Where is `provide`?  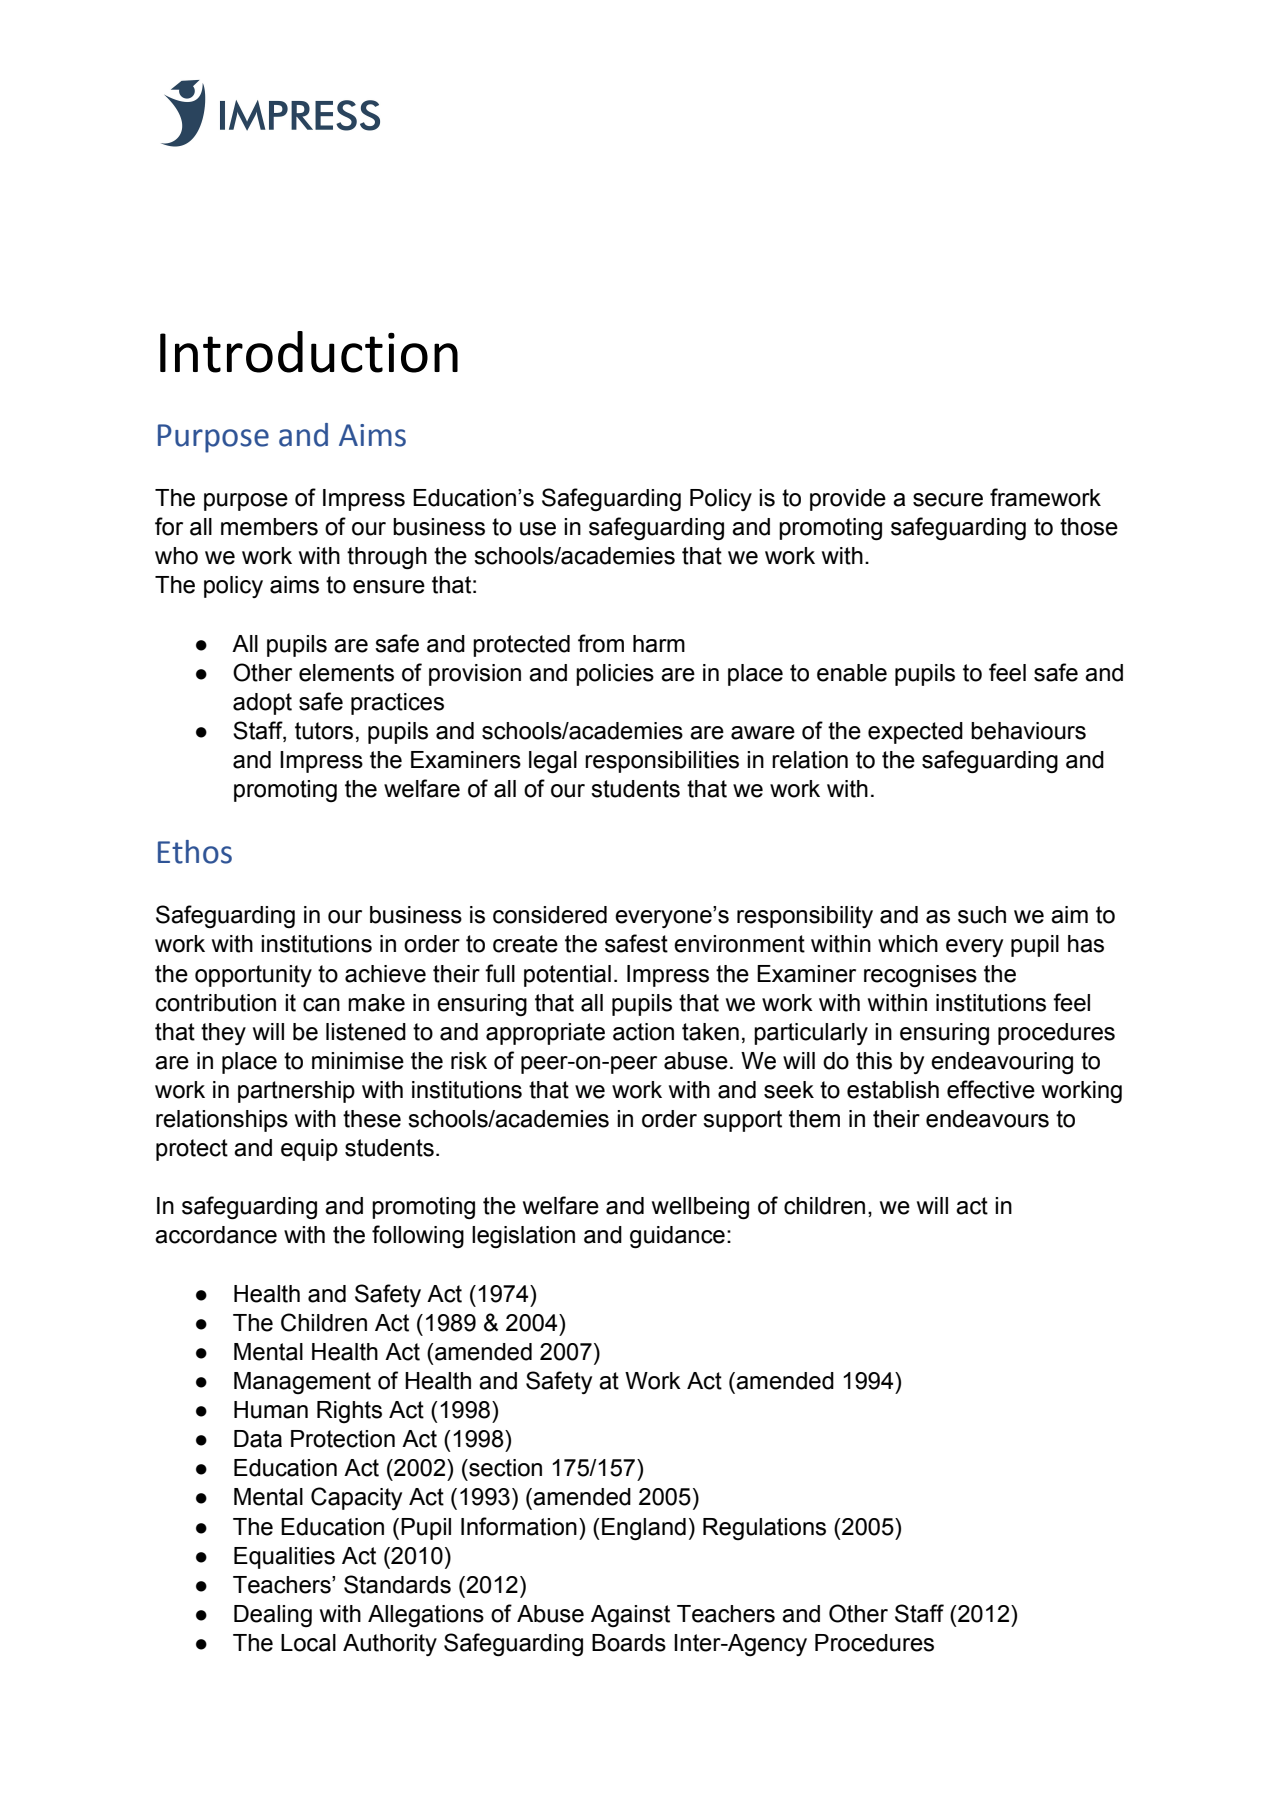
provide is located at coordinates (848, 500).
